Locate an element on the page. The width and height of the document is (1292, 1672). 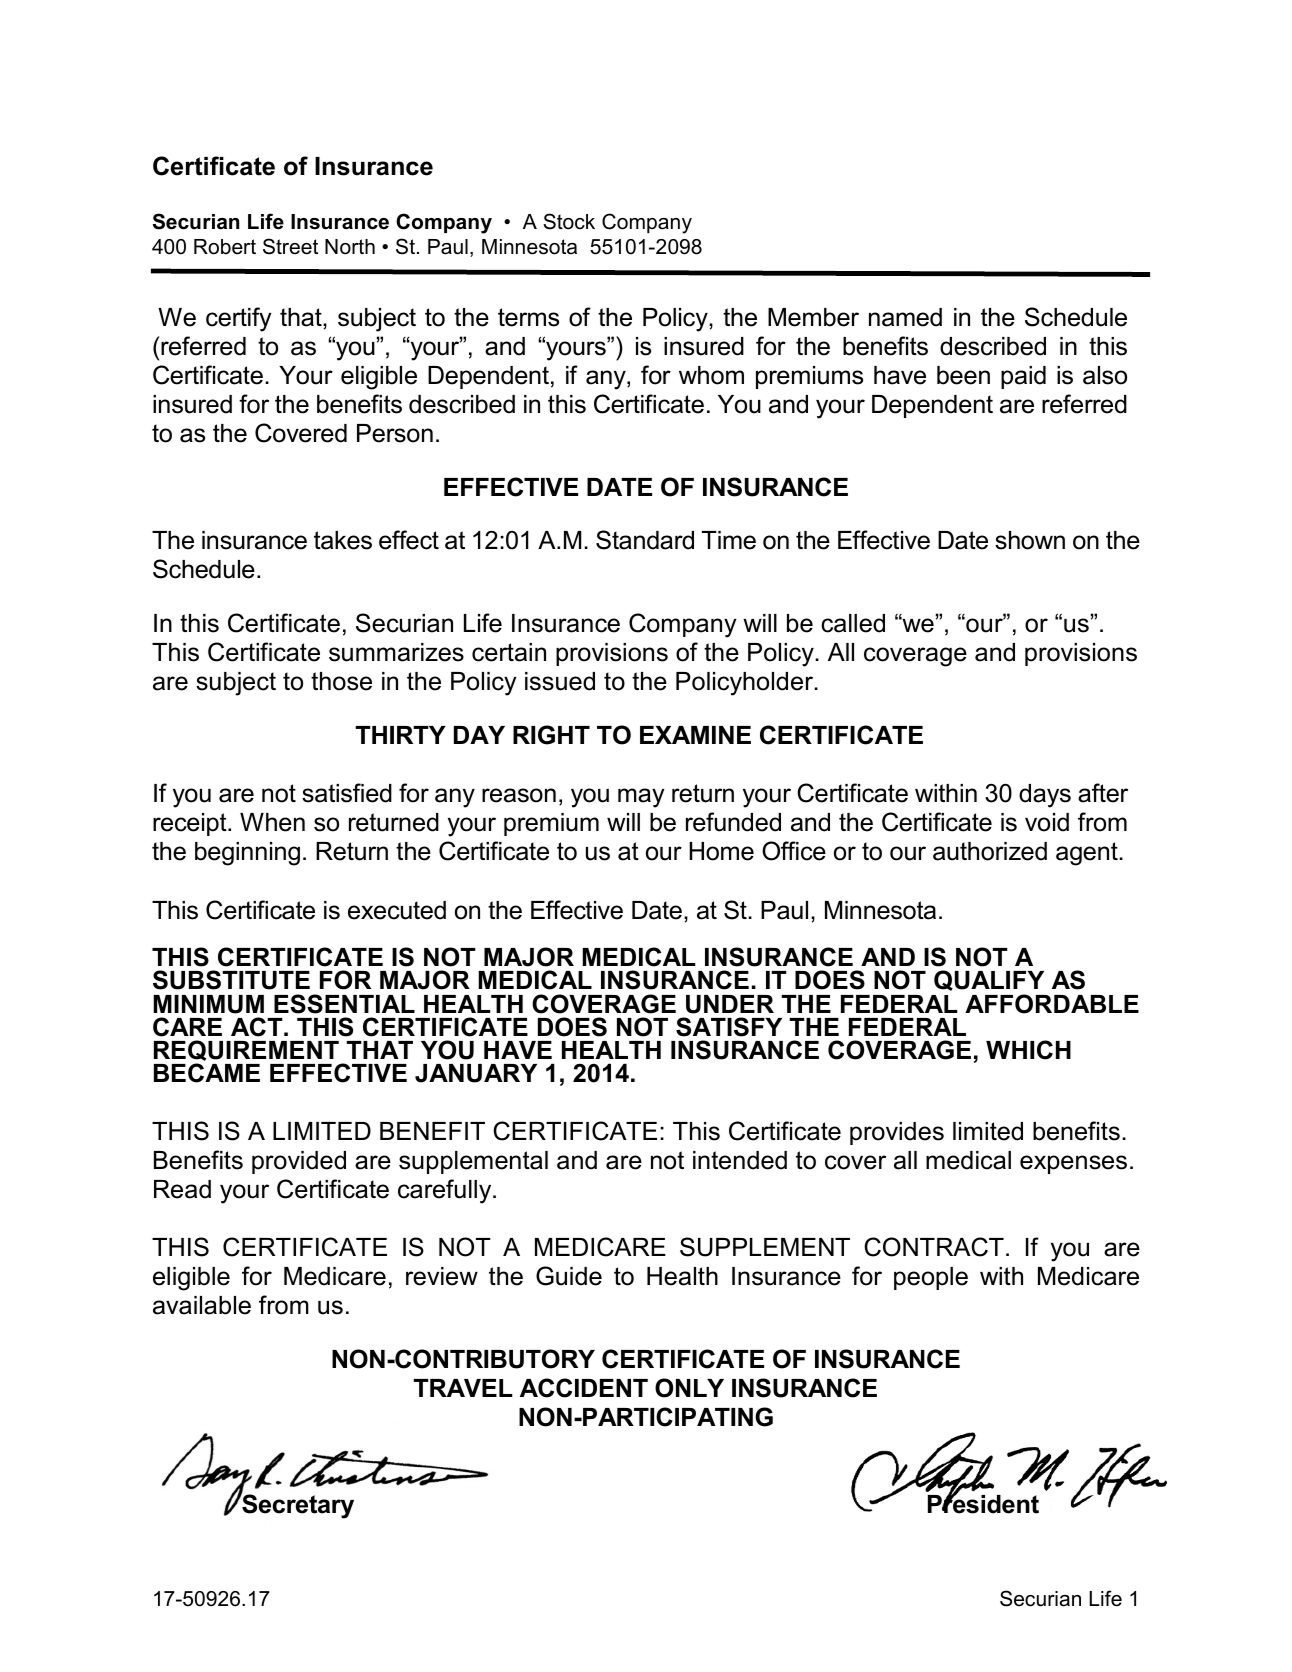
Stock is located at coordinates (569, 221).
